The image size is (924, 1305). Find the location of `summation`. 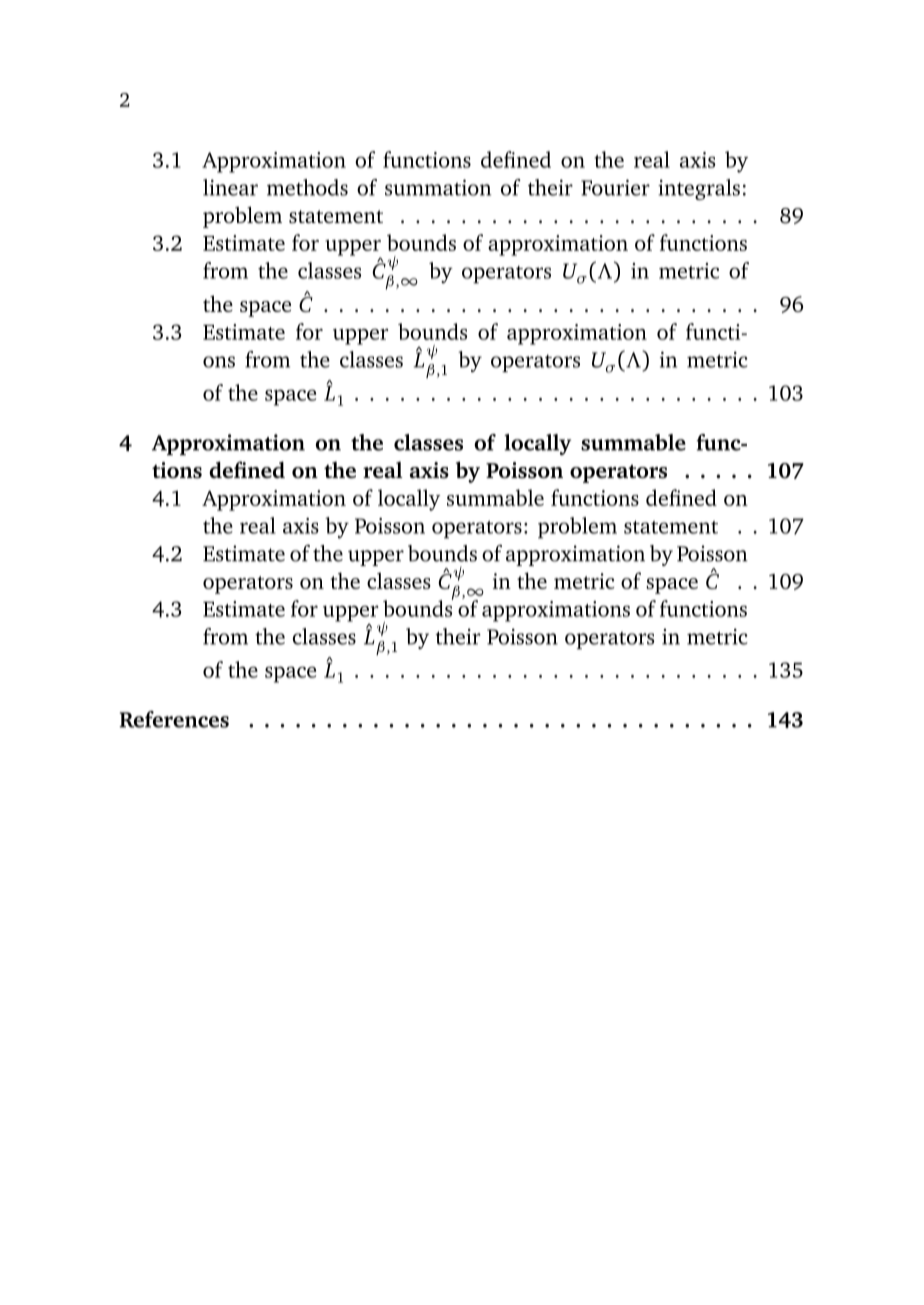

summation is located at coordinates (438, 187).
